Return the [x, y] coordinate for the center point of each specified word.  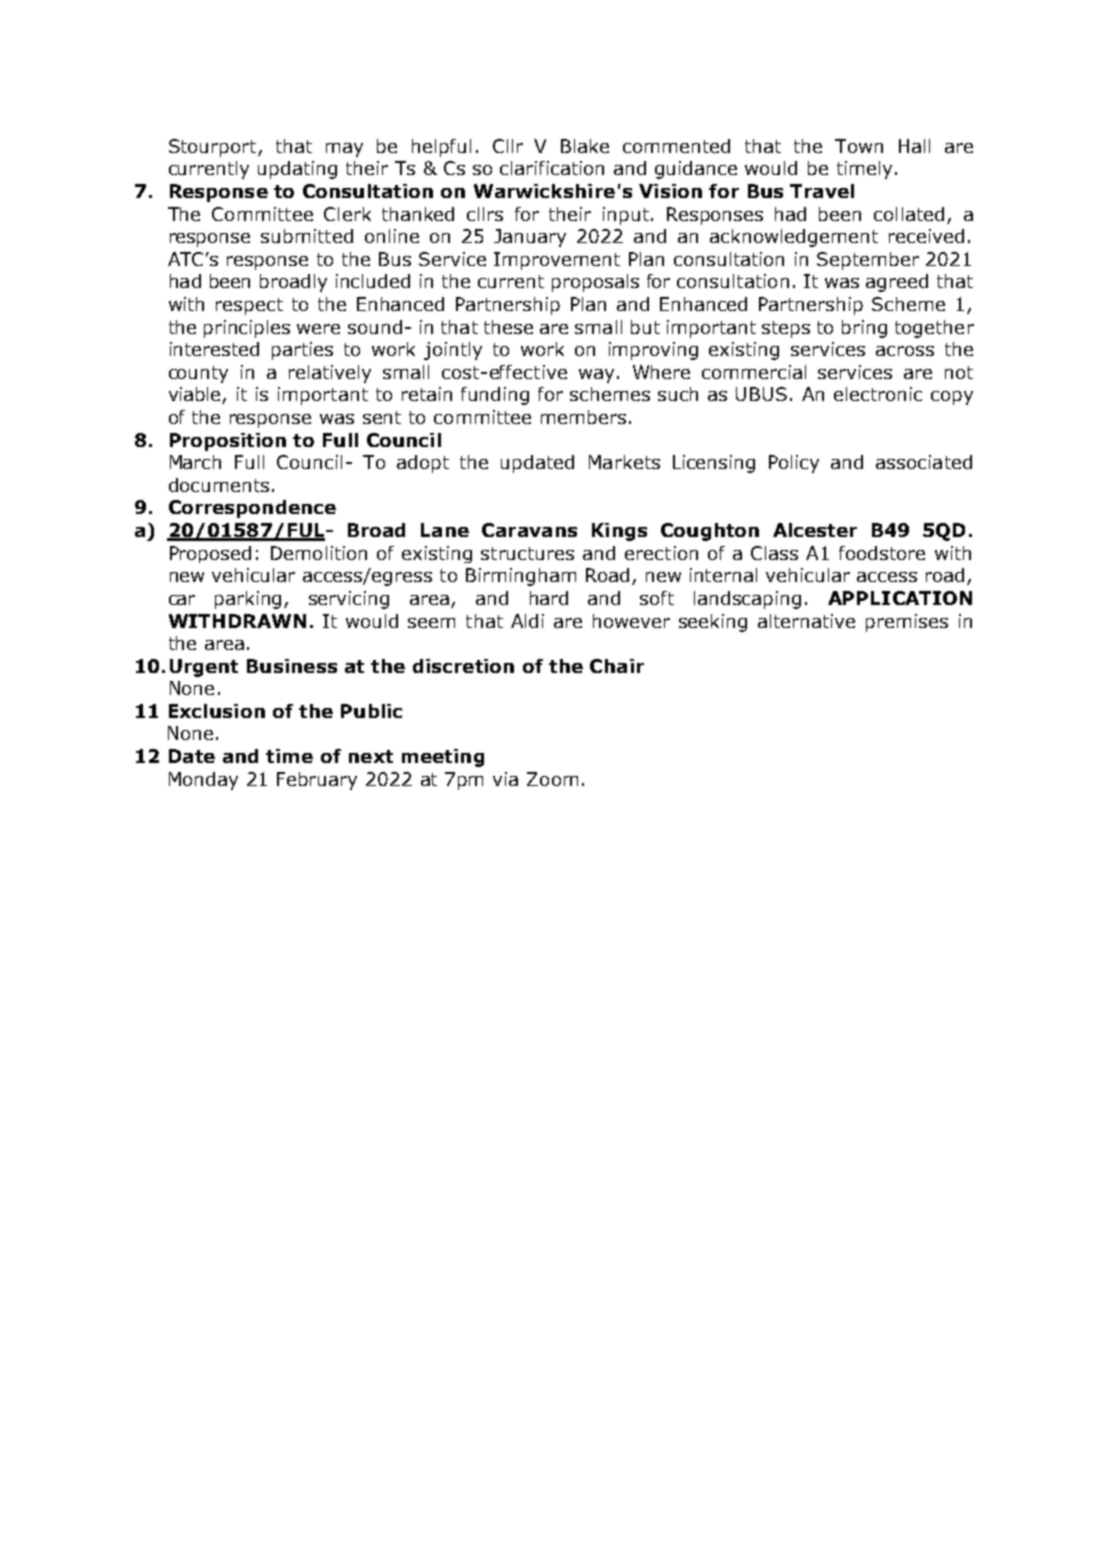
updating [297, 170]
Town [859, 146]
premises [907, 623]
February [317, 781]
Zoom [552, 779]
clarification [552, 168]
